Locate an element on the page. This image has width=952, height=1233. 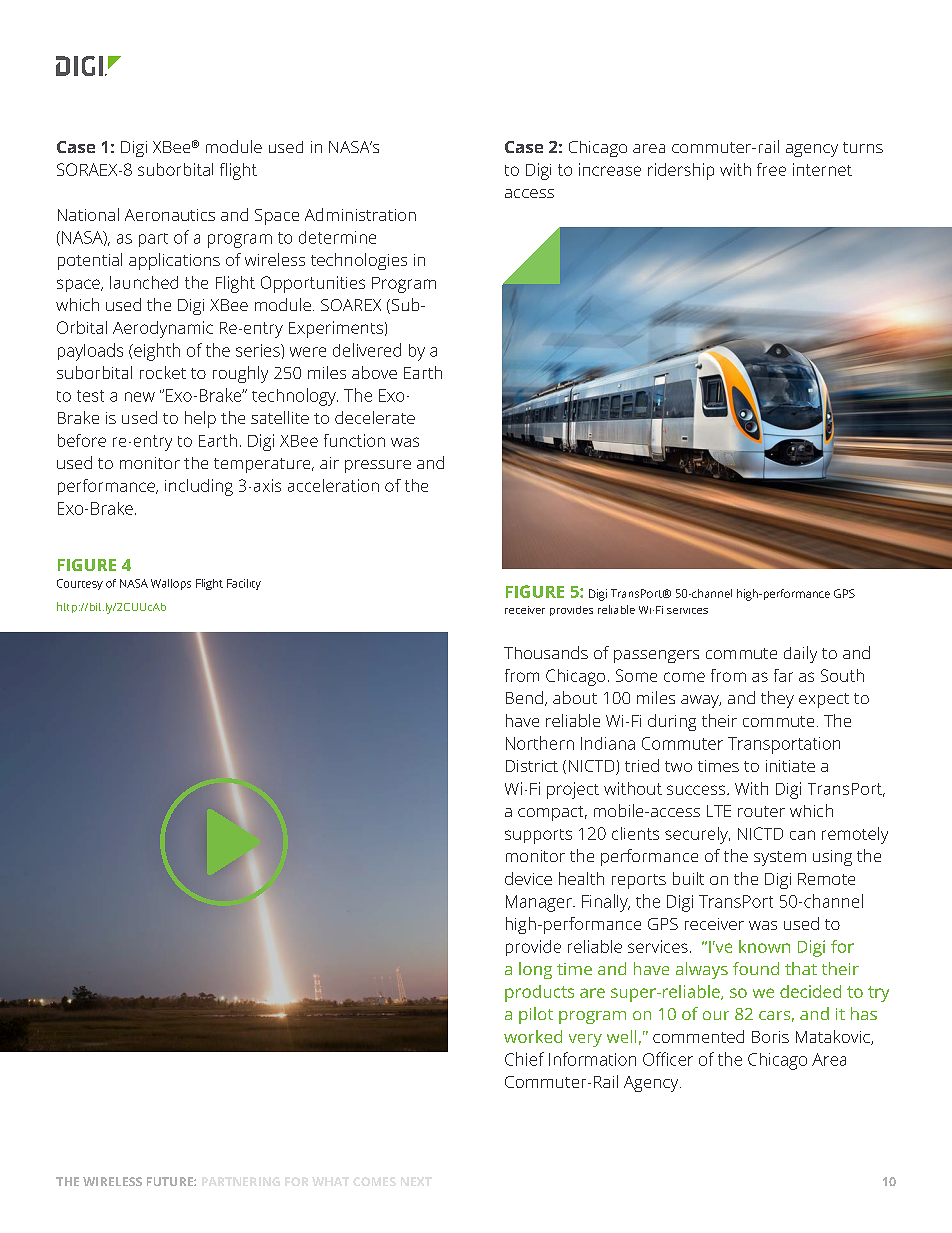
Wallops is located at coordinates (171, 584).
